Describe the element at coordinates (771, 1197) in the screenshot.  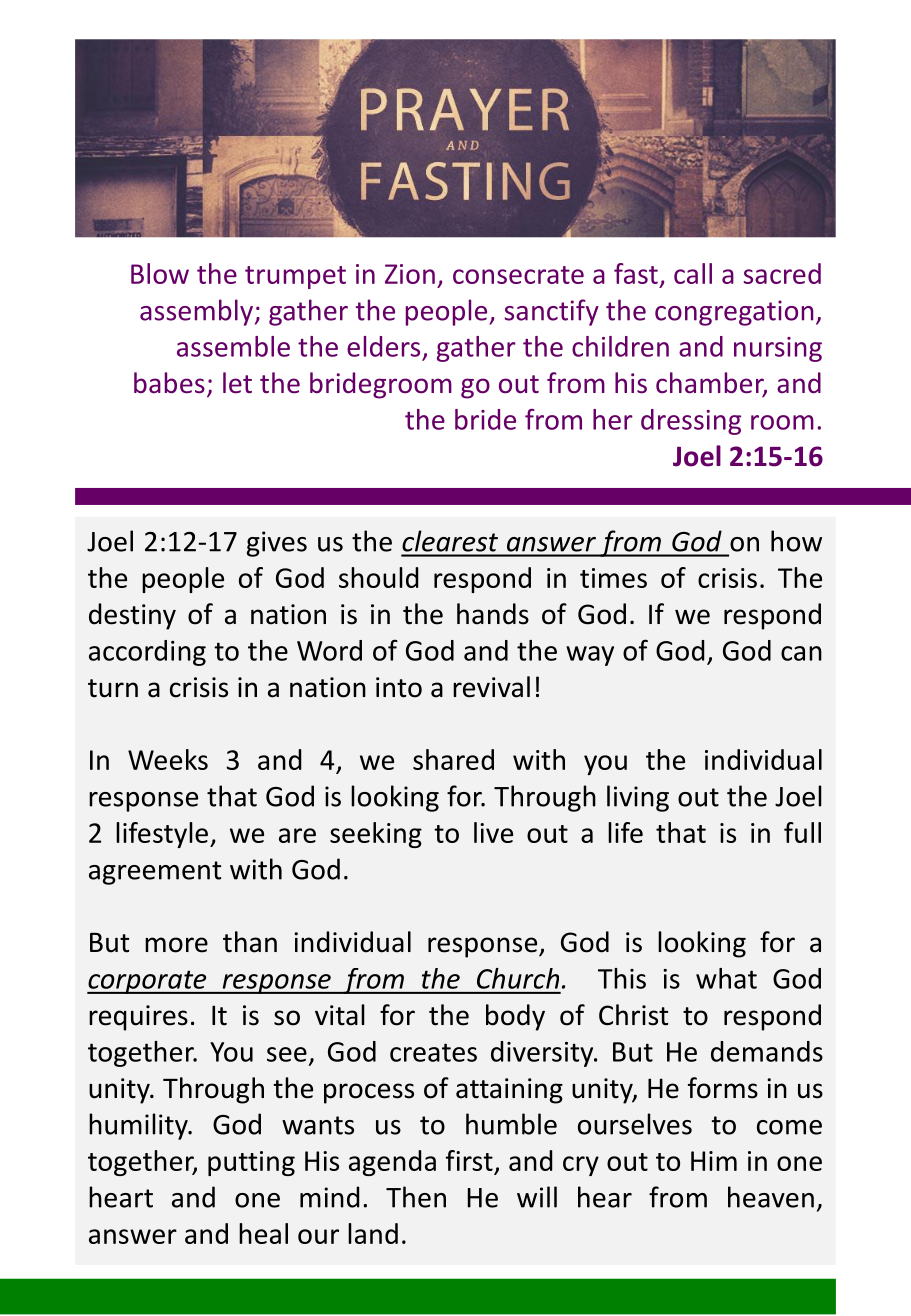
I see `heaven` at that location.
